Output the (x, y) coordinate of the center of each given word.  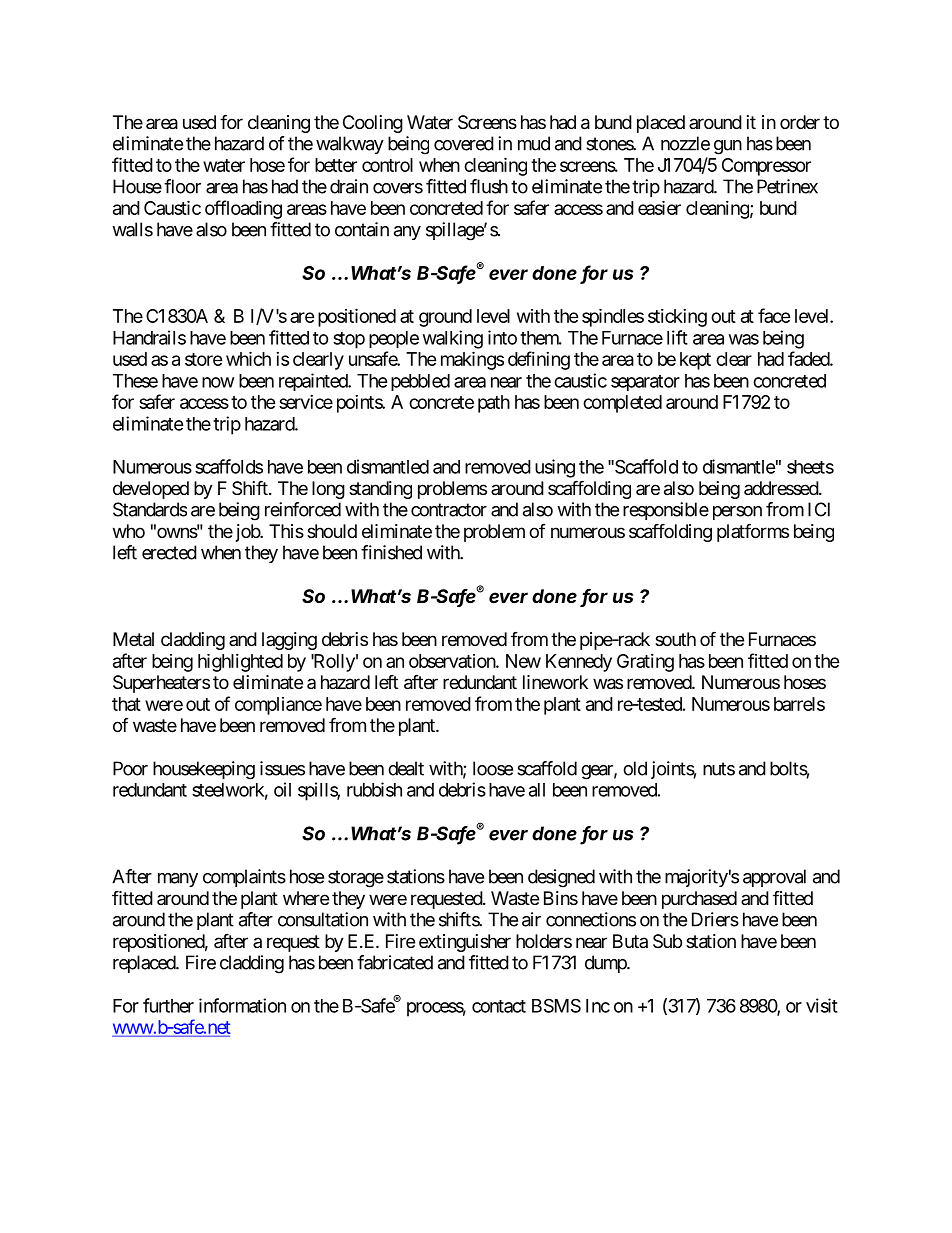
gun (728, 147)
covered (464, 143)
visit (822, 1005)
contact (499, 1006)
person (737, 513)
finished (391, 552)
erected (169, 552)
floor (182, 186)
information (242, 1005)
